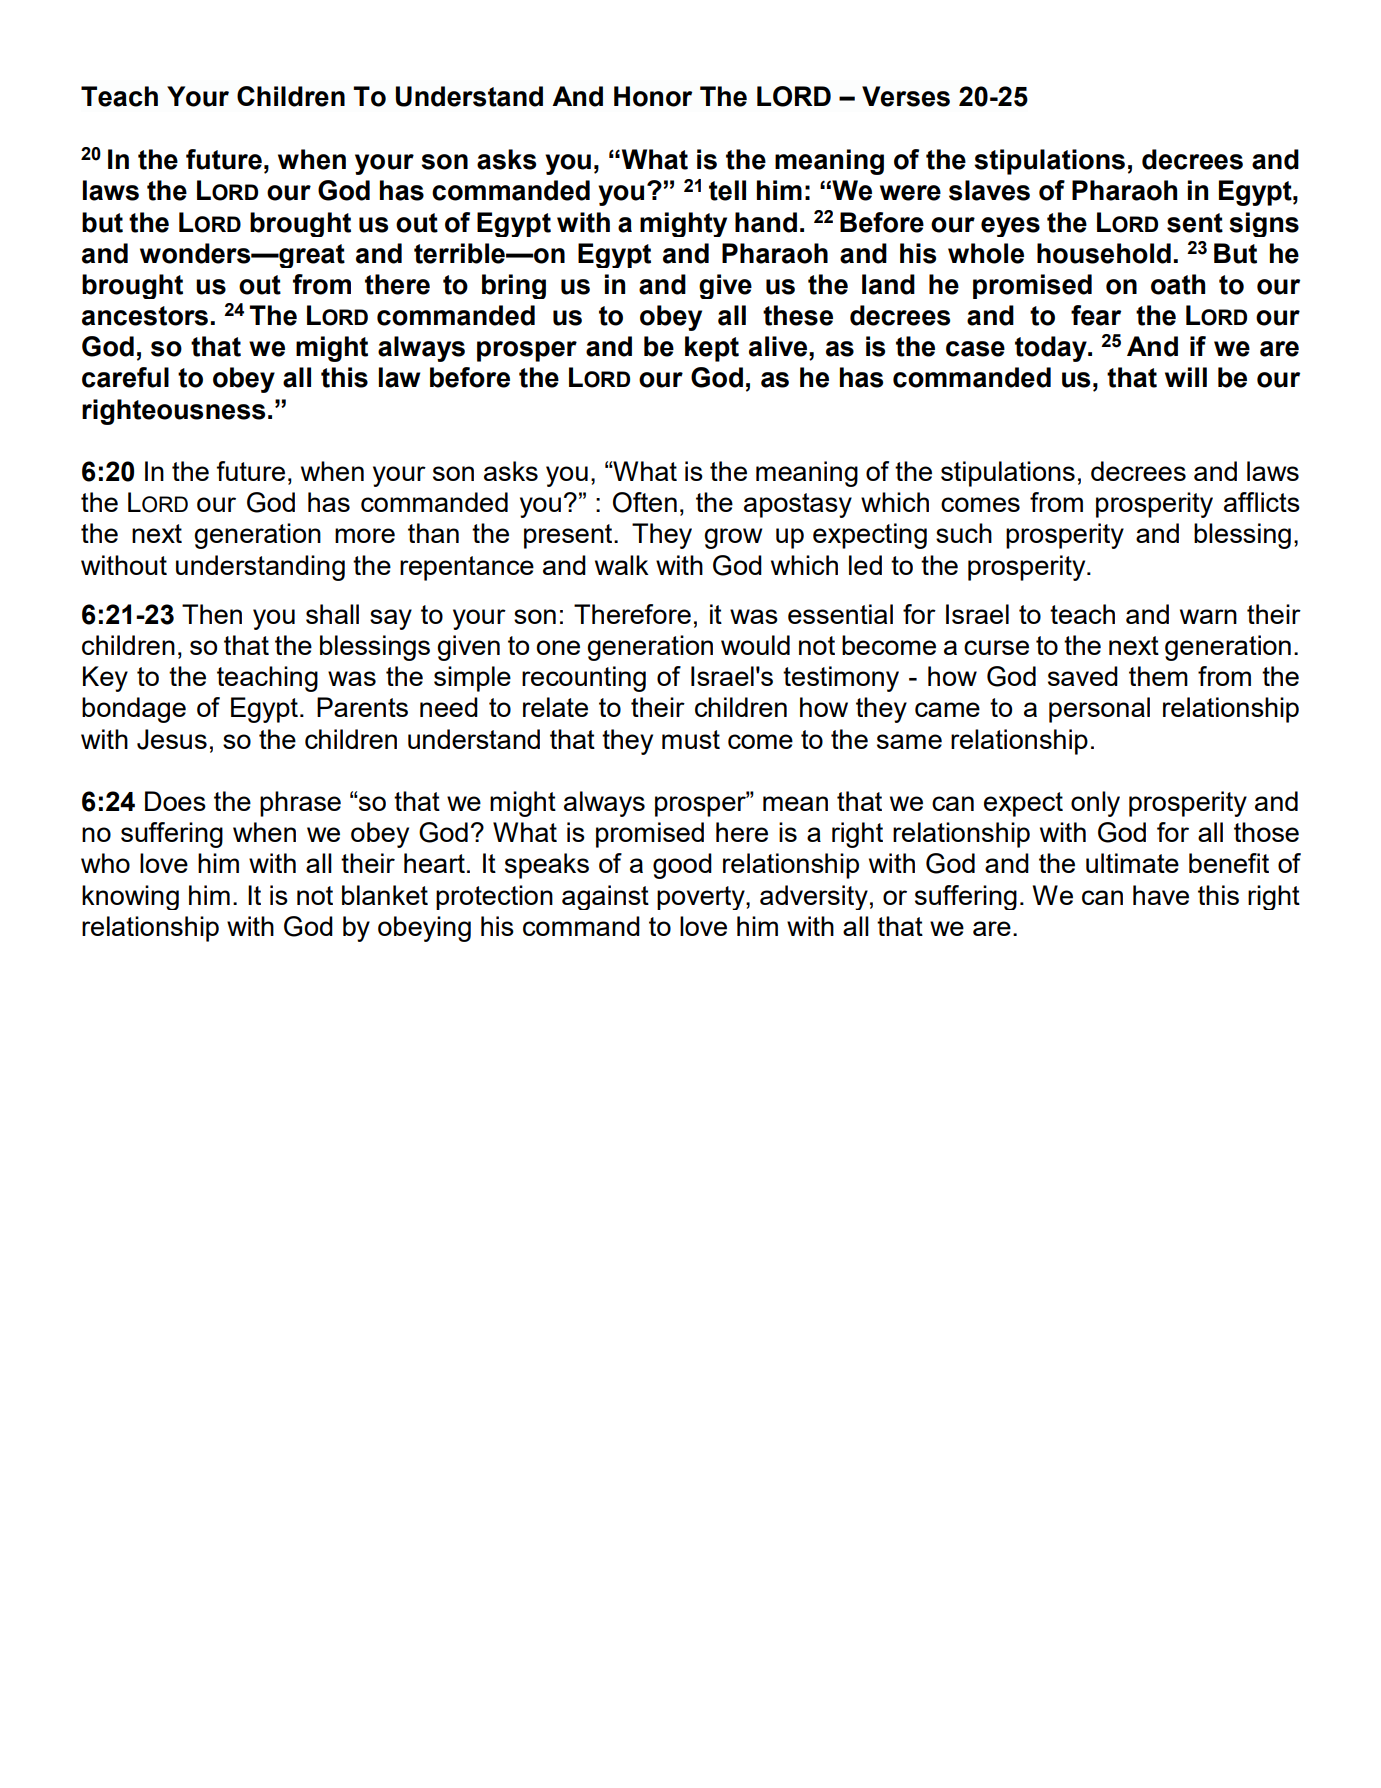 The width and height of the screenshot is (1381, 1788). I want to click on ancestors, so click(145, 316).
